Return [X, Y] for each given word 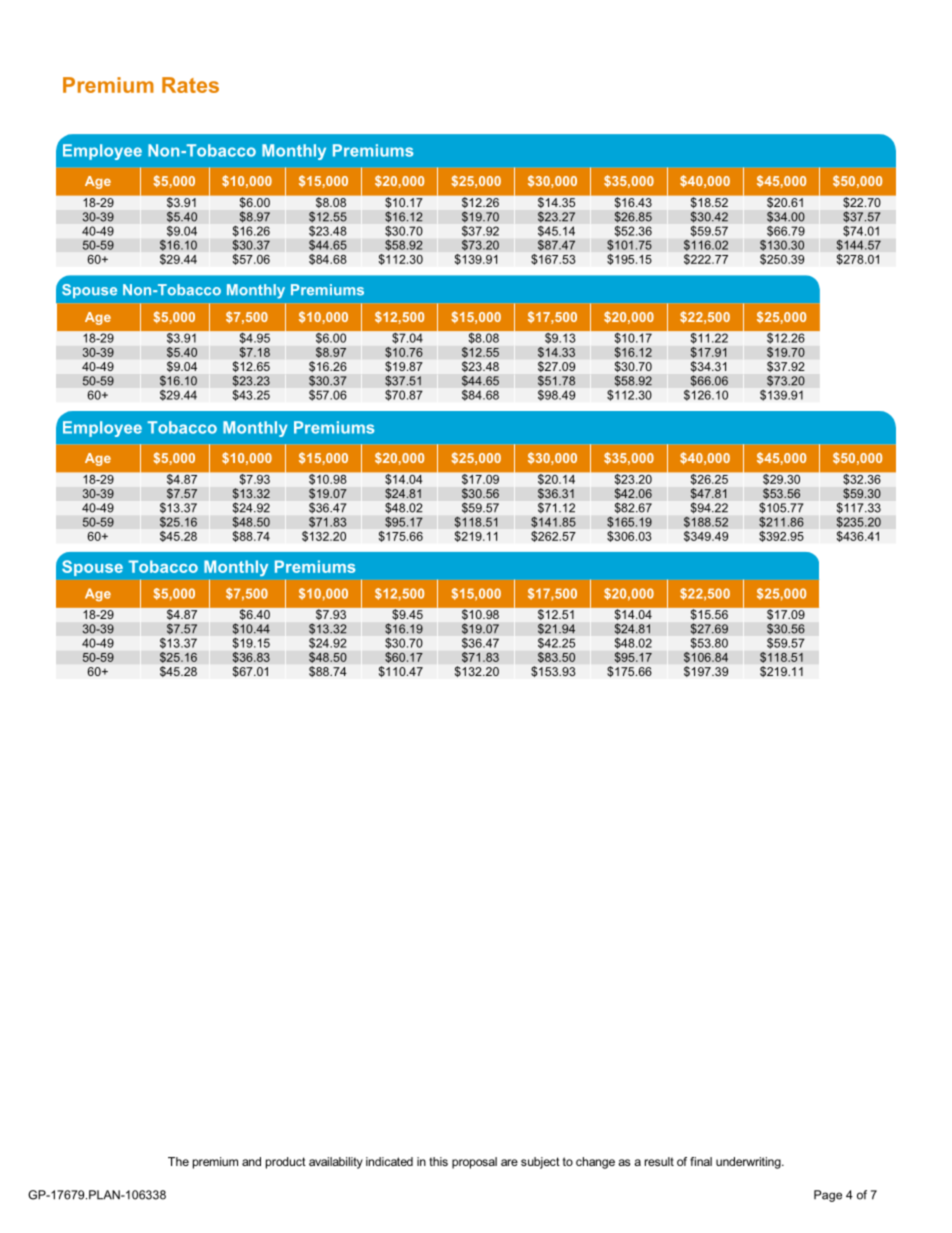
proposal [474, 1163]
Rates [190, 85]
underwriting [749, 1163]
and [251, 1161]
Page [828, 1196]
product [286, 1163]
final [701, 1161]
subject [540, 1163]
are [509, 1162]
